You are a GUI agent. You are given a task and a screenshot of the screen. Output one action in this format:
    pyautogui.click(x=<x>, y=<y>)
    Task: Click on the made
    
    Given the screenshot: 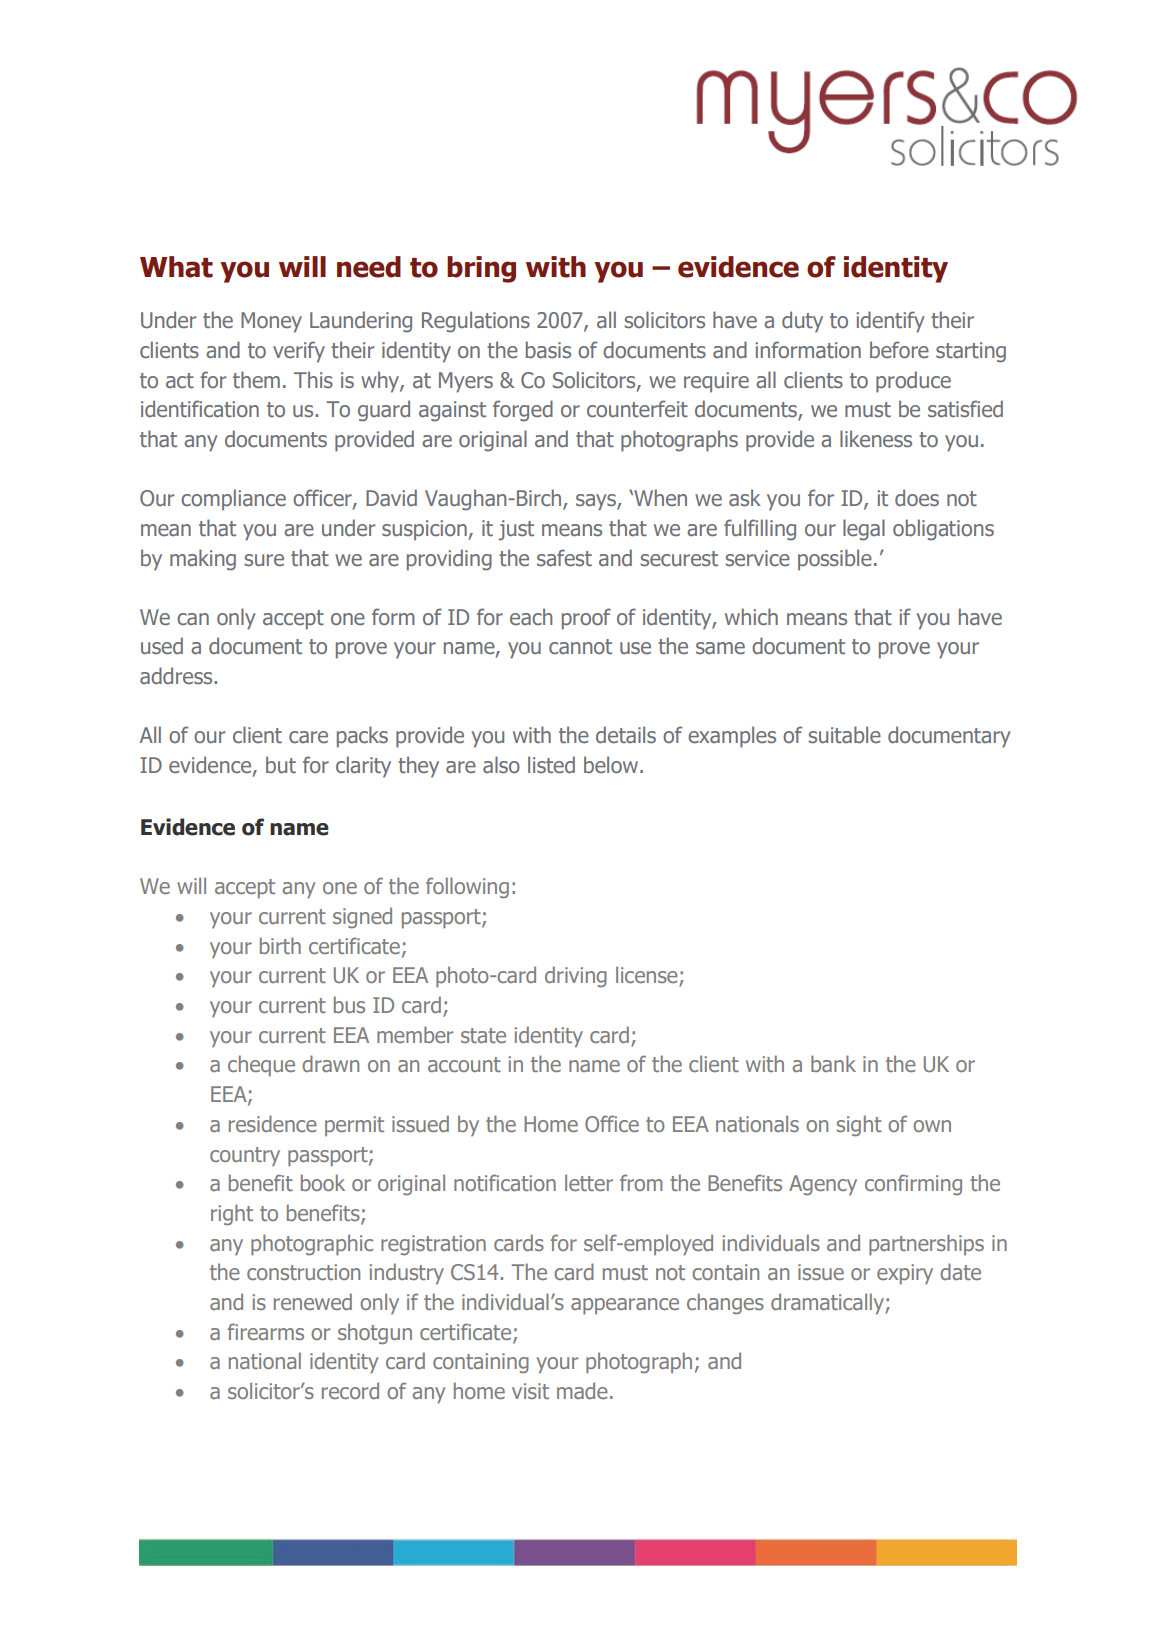 What is the action you would take?
    pyautogui.click(x=582, y=1390)
